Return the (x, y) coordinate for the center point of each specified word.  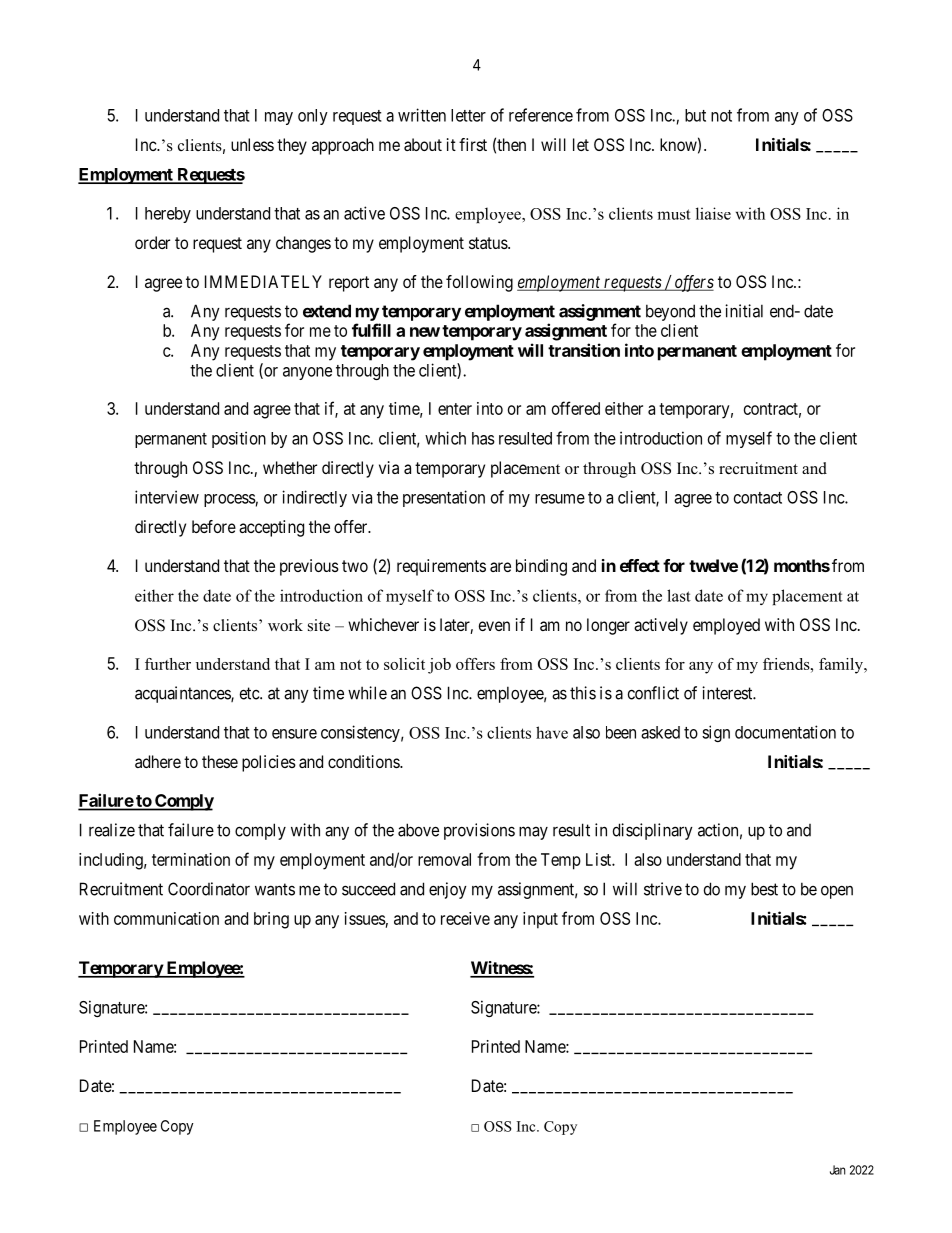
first (473, 144)
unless (252, 144)
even (494, 626)
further (168, 664)
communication (166, 918)
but (695, 115)
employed (726, 626)
